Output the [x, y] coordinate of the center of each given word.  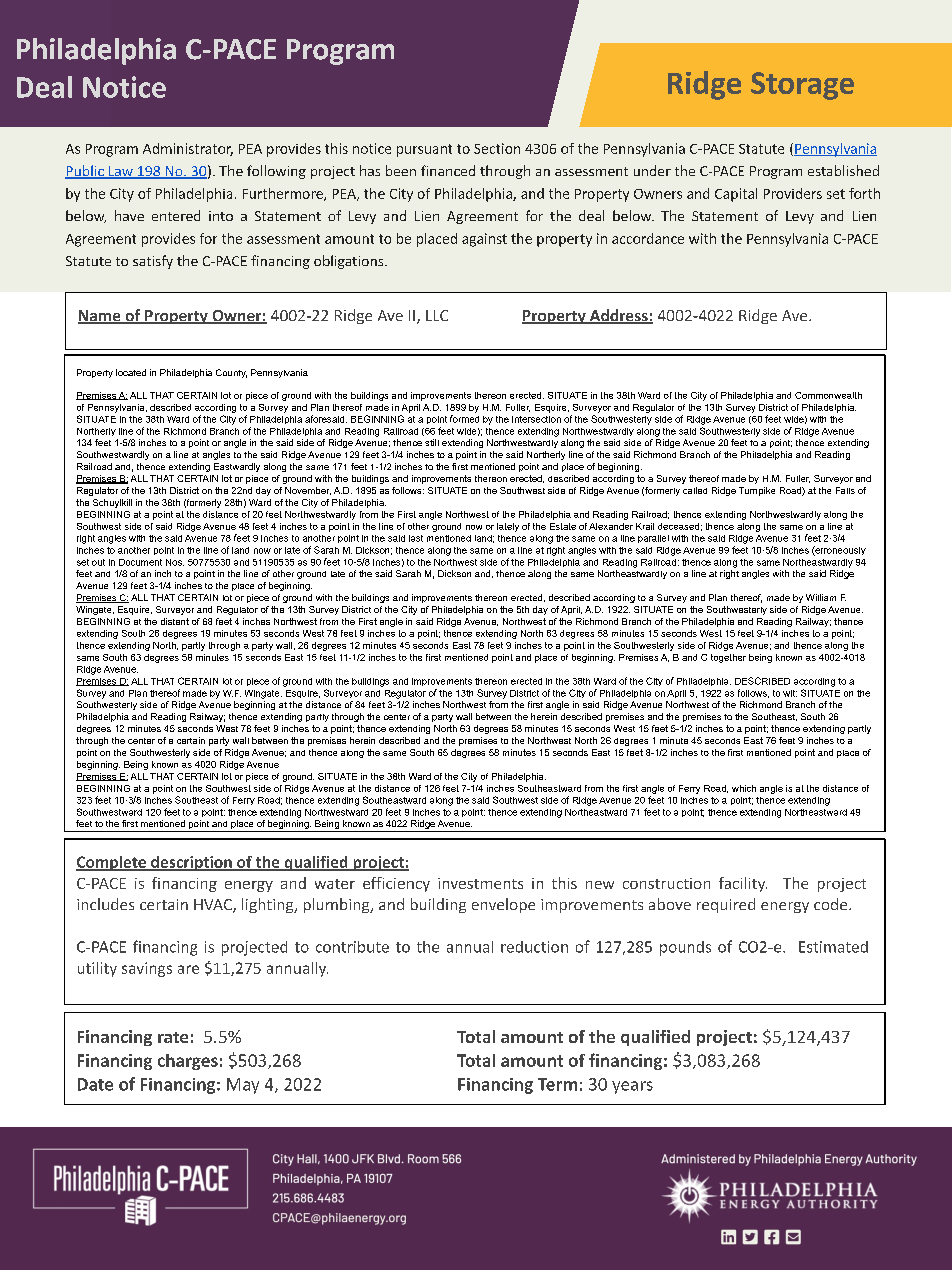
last [416, 538]
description [191, 863]
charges [188, 1062]
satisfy [153, 262]
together [728, 658]
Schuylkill [112, 503]
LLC [437, 315]
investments [480, 883]
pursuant [424, 150]
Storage [802, 86]
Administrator [188, 149]
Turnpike [757, 491]
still [432, 442]
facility [743, 884]
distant [175, 621]
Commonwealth [828, 395]
